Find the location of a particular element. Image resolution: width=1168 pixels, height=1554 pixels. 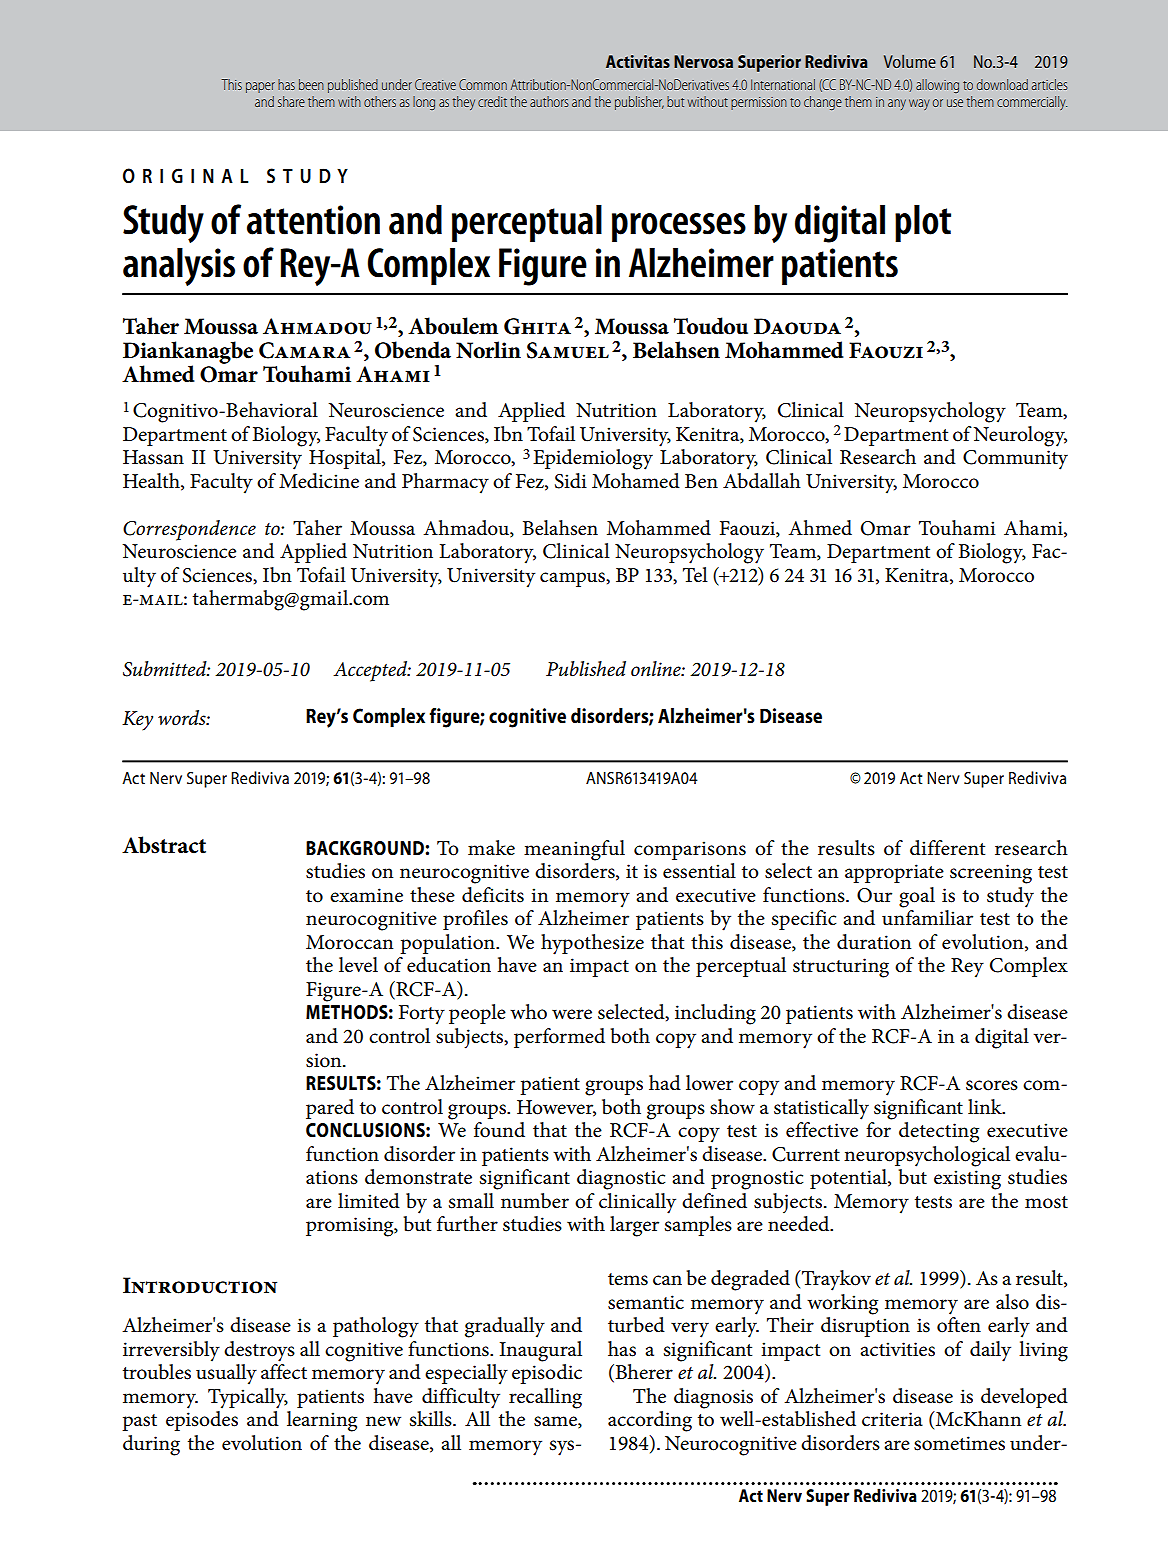

Key is located at coordinates (137, 721).
